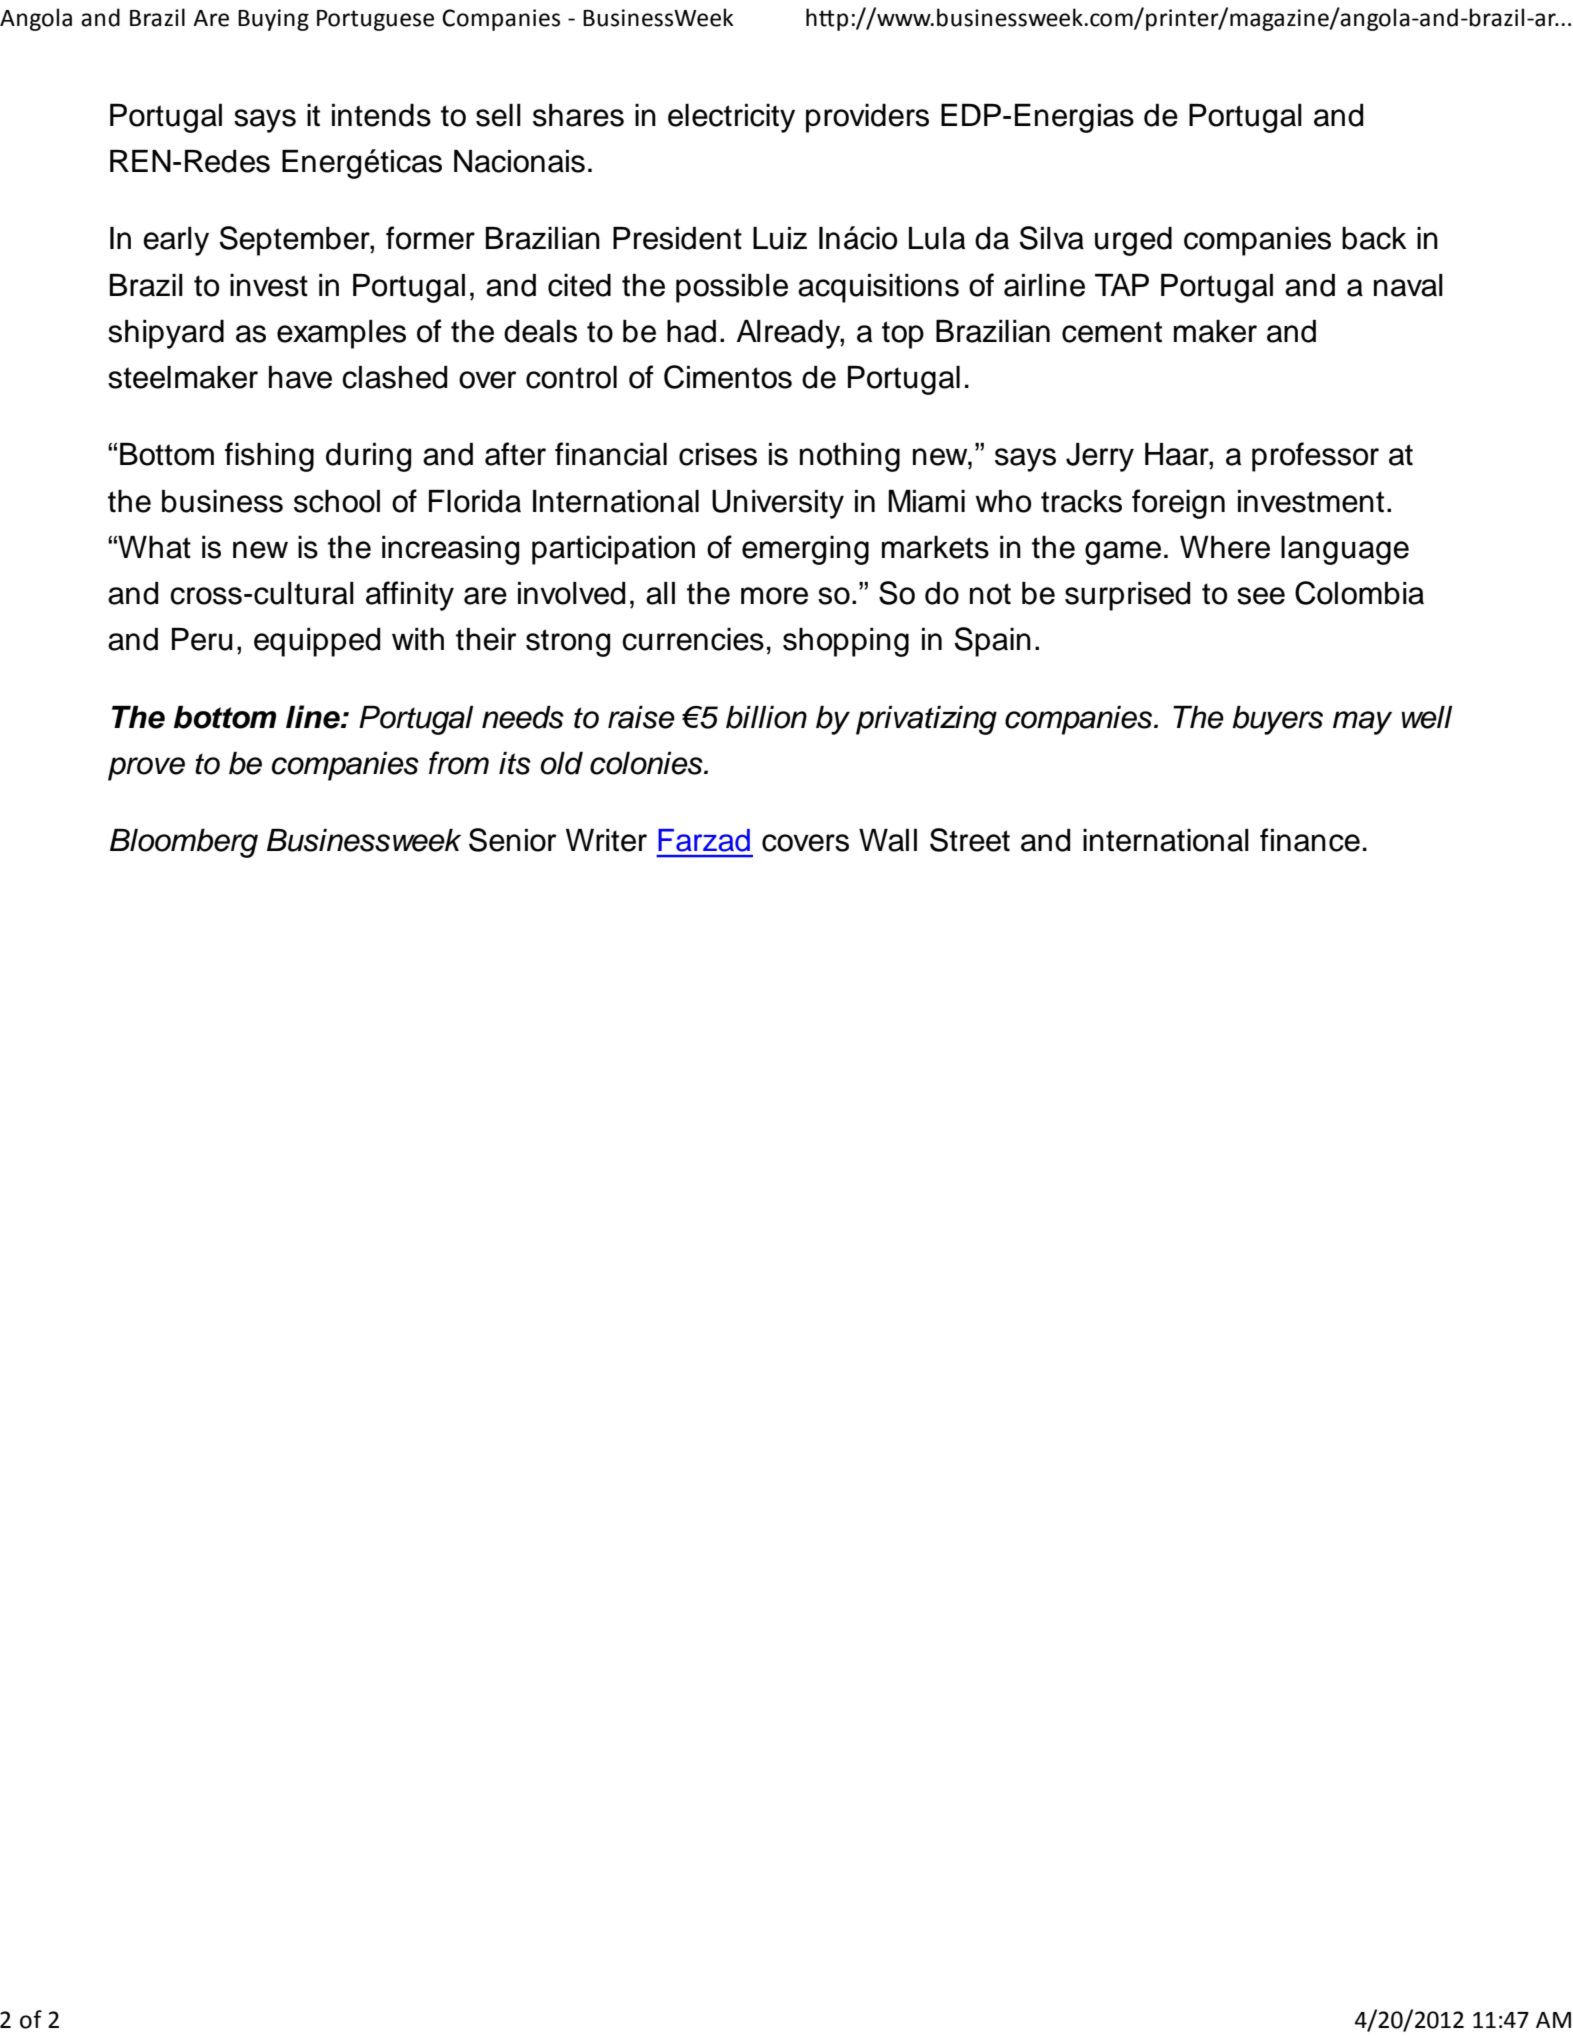  What do you see at coordinates (176, 241) in the page?
I see `early` at bounding box center [176, 241].
